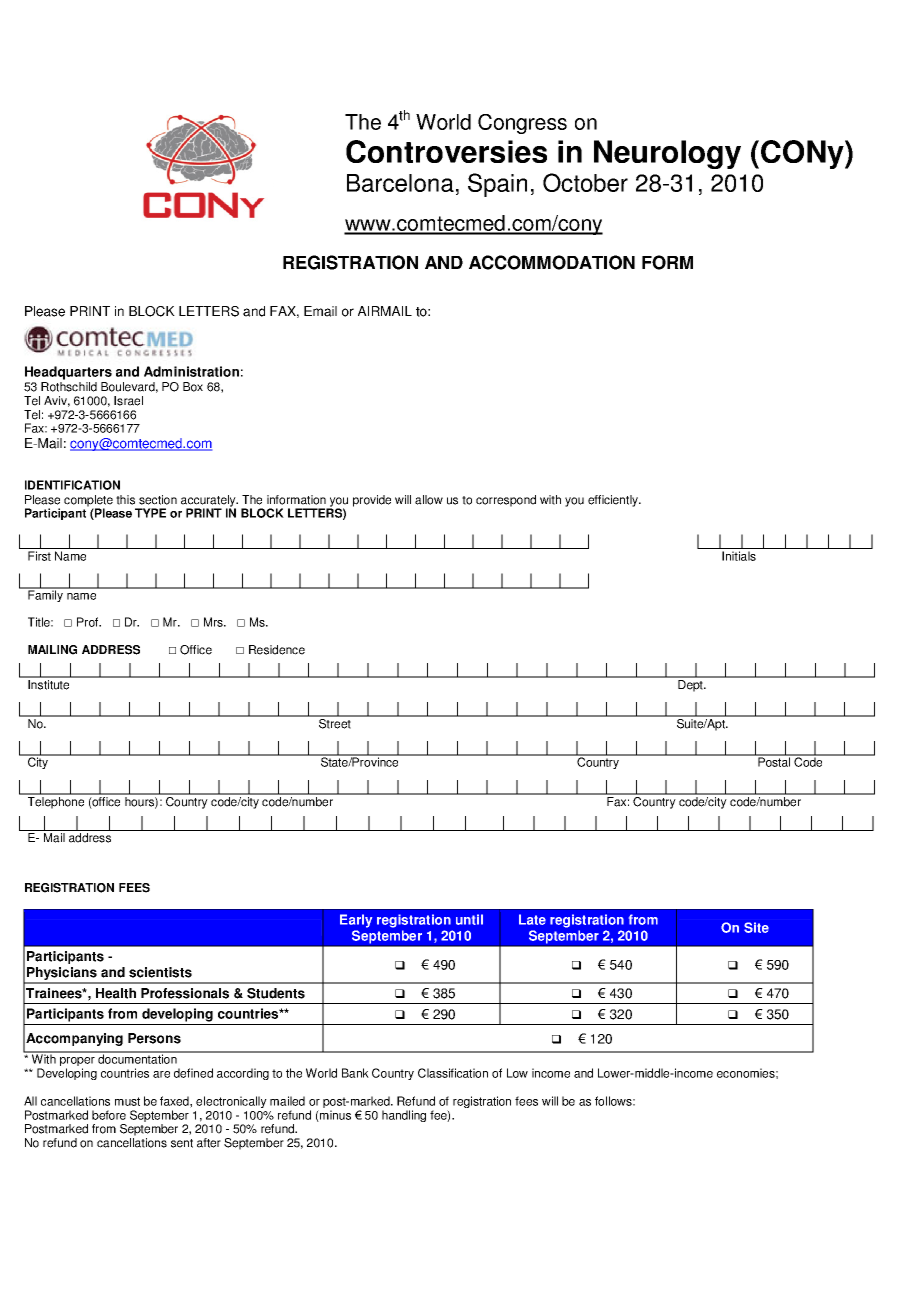  Describe the element at coordinates (506, 501) in the screenshot. I see `correspond` at that location.
